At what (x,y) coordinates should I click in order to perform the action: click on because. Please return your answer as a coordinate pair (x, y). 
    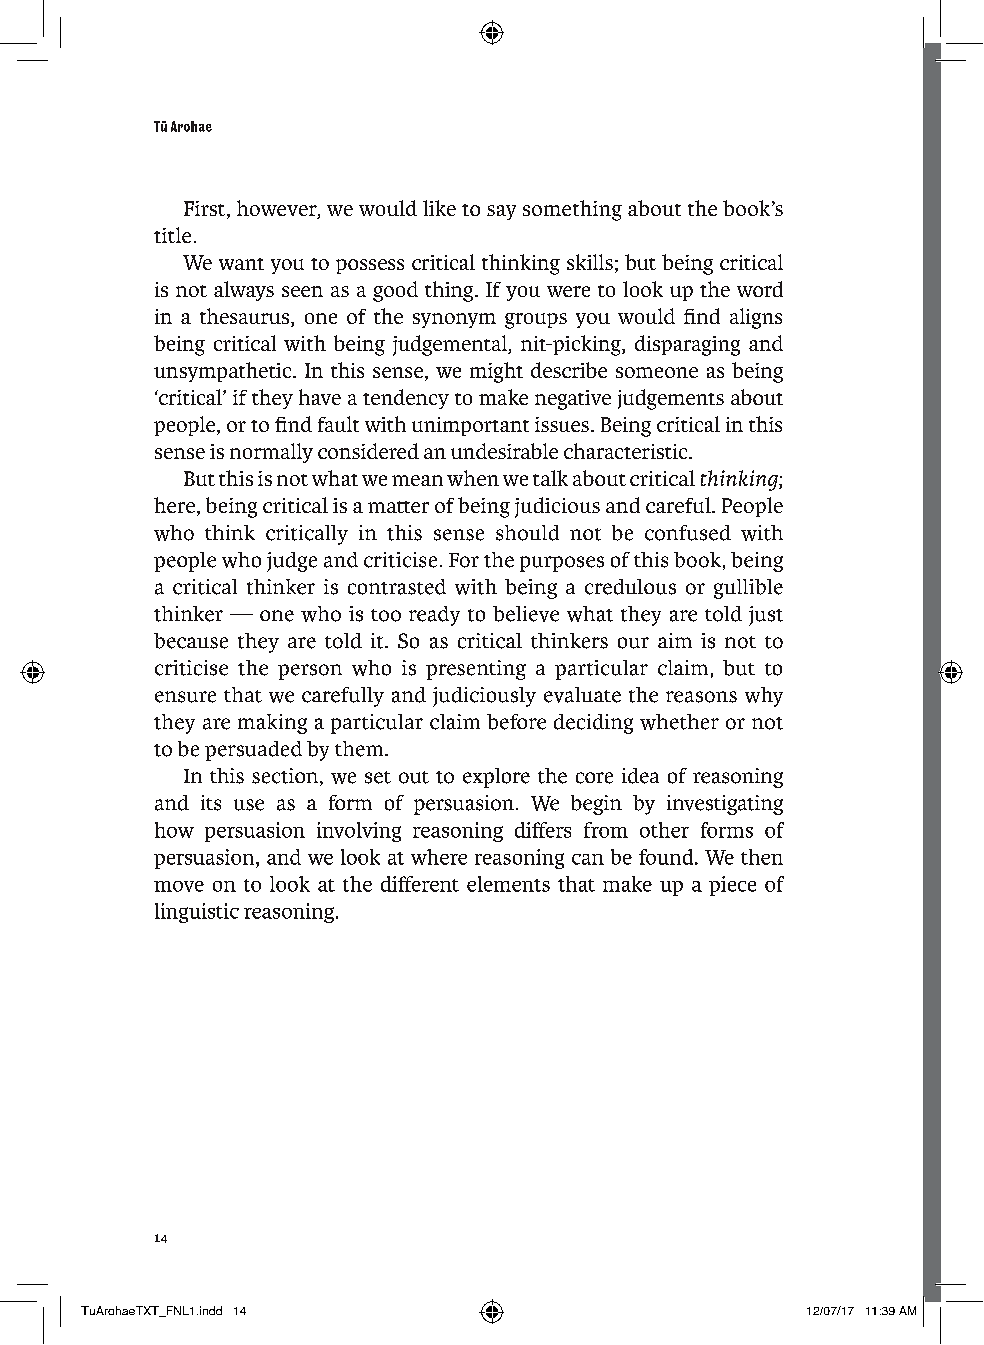
    Looking at the image, I should click on (191, 641).
